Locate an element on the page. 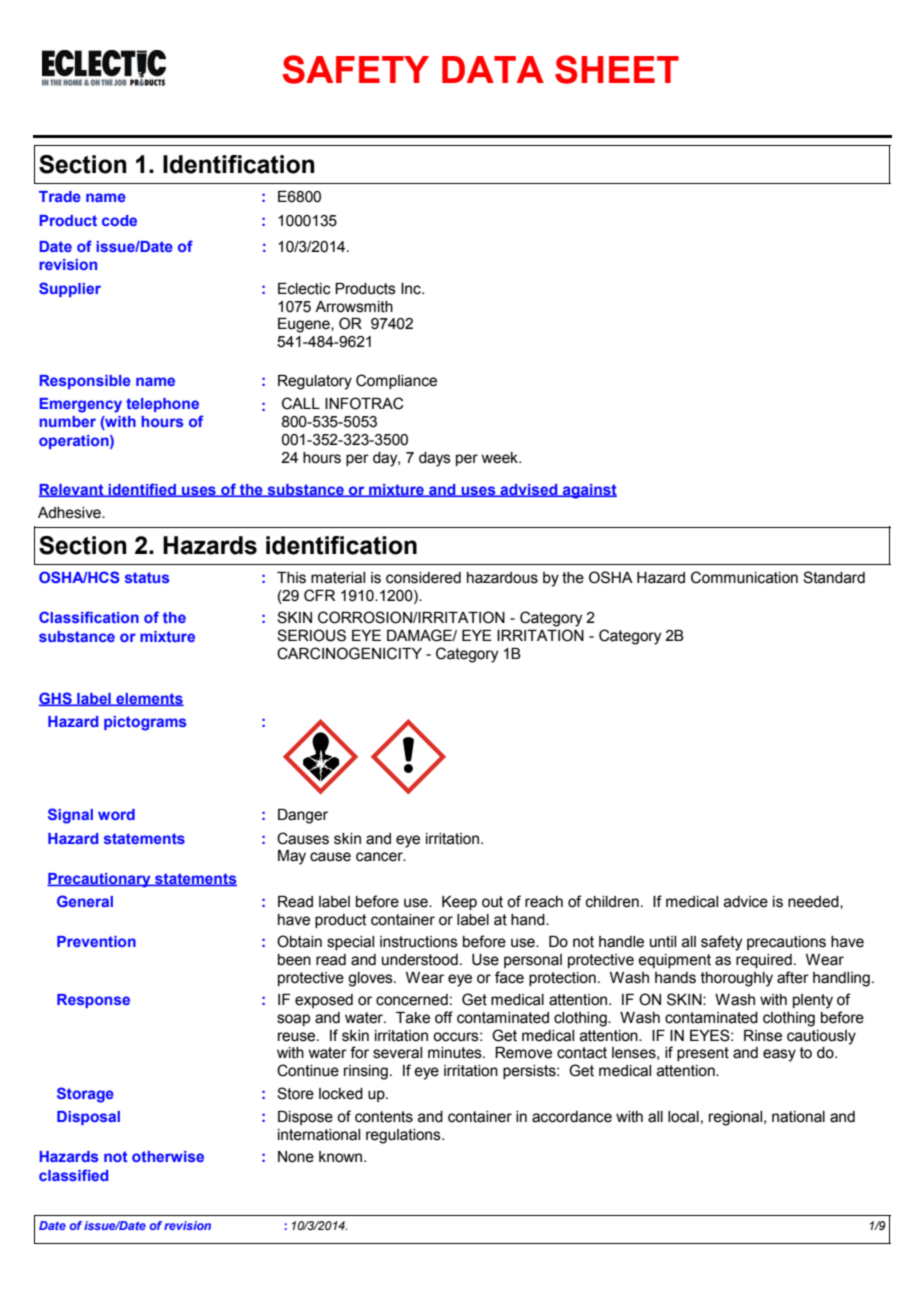 This document has height=1308, width=924. days is located at coordinates (435, 459).
